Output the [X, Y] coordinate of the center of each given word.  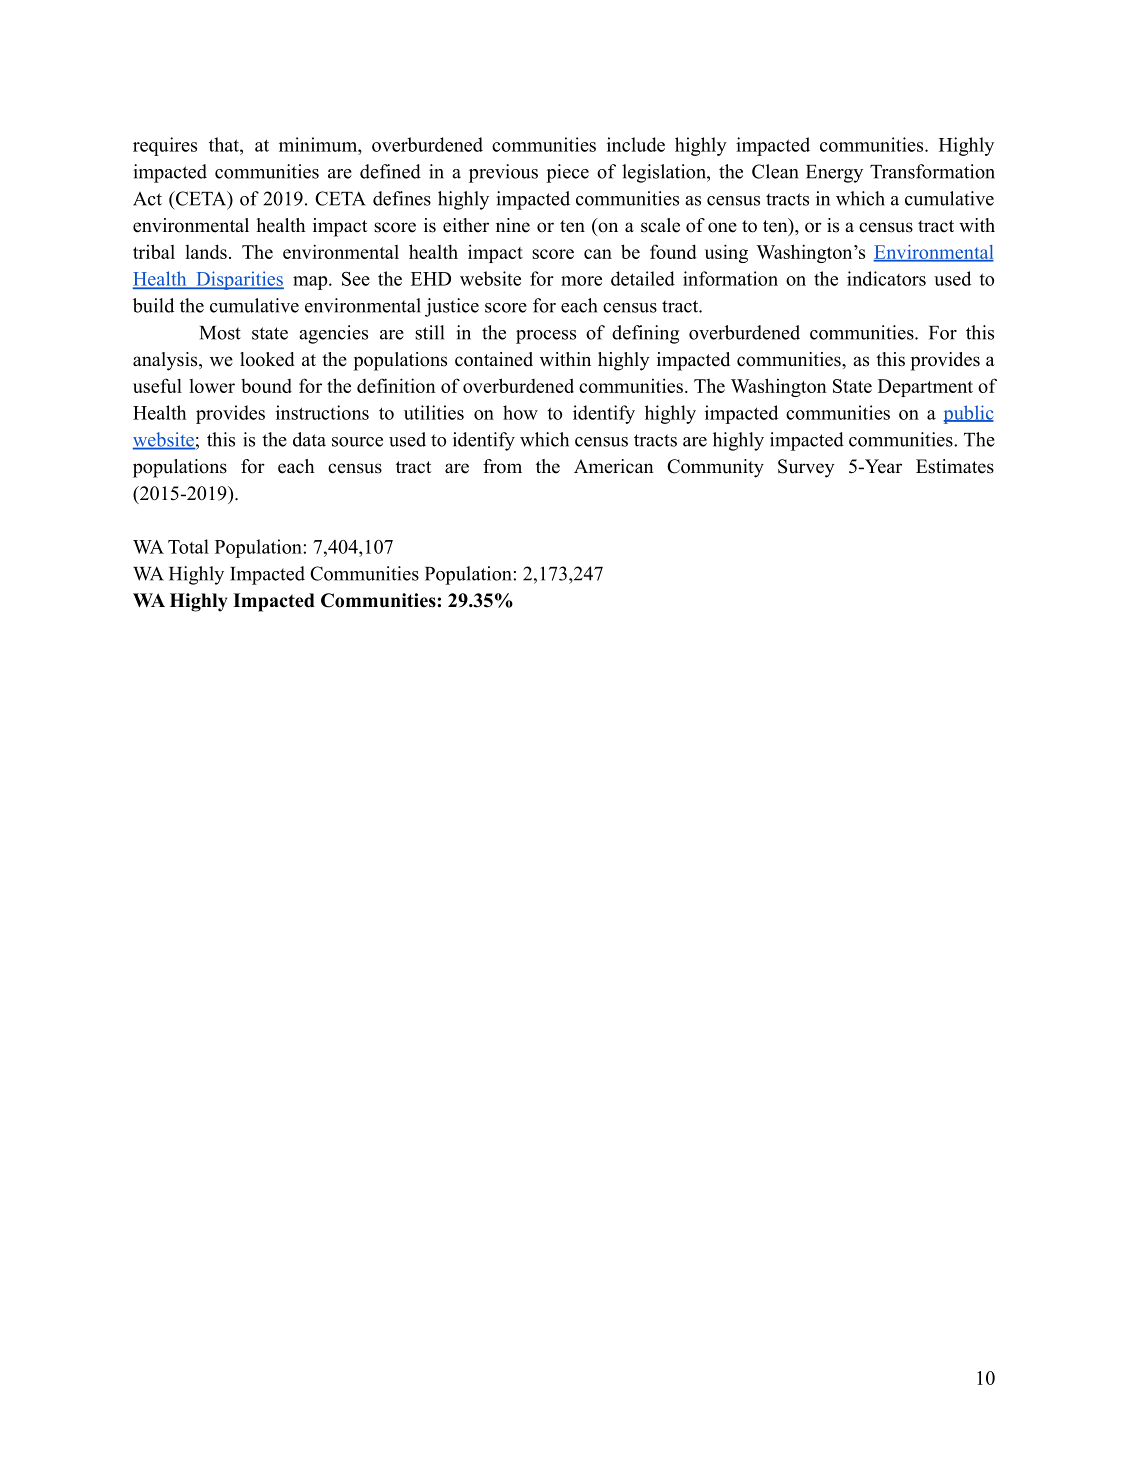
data [309, 439]
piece [567, 173]
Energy [834, 174]
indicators [886, 278]
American [614, 466]
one [722, 227]
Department [925, 388]
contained [494, 359]
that [225, 144]
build [153, 305]
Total [188, 546]
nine [513, 225]
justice [452, 307]
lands [206, 251]
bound [266, 386]
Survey [806, 468]
